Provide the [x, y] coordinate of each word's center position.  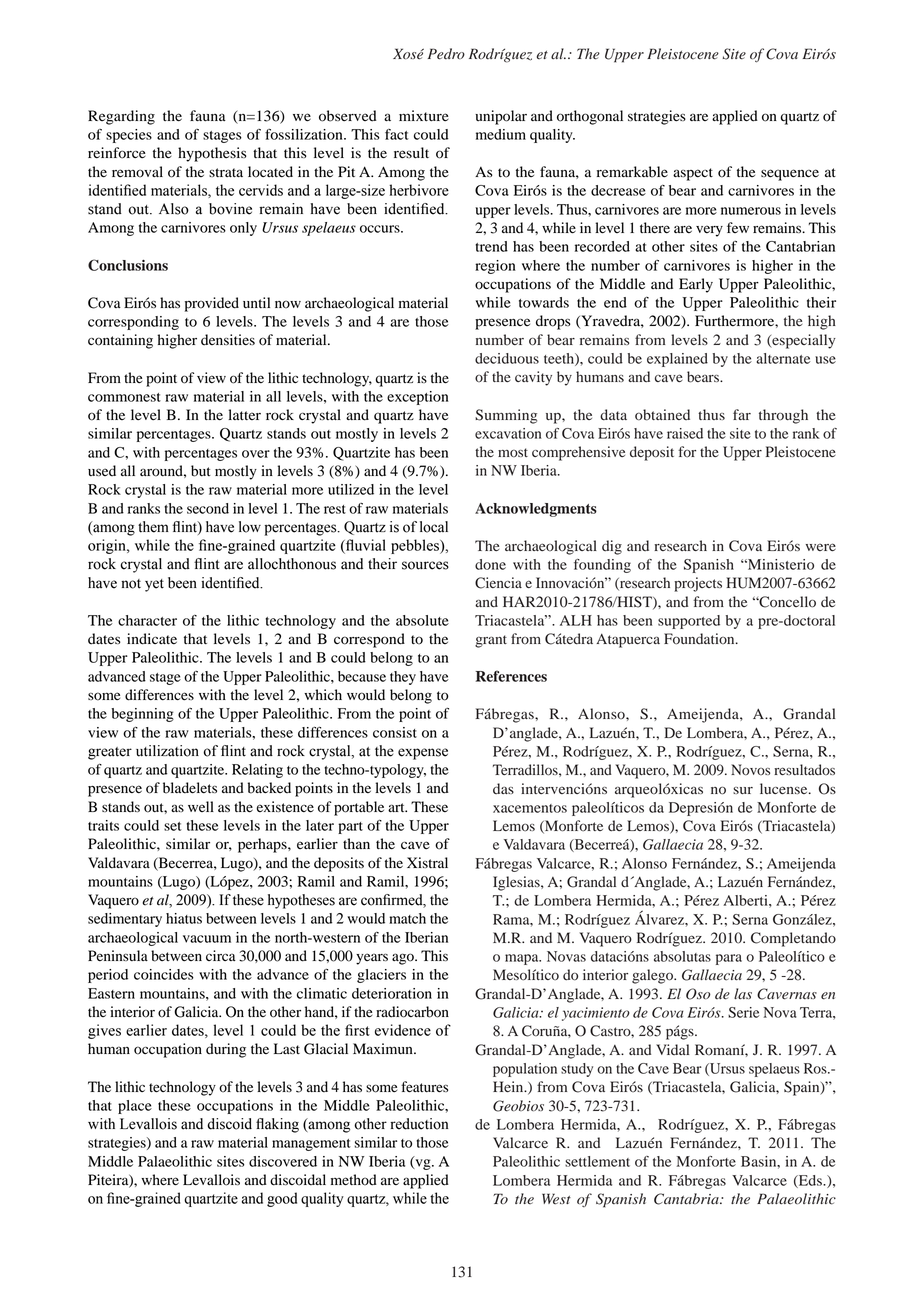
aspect [693, 174]
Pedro [446, 54]
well [201, 806]
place [135, 1107]
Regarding [121, 117]
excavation [508, 433]
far [742, 414]
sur [743, 790]
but [201, 471]
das [503, 788]
